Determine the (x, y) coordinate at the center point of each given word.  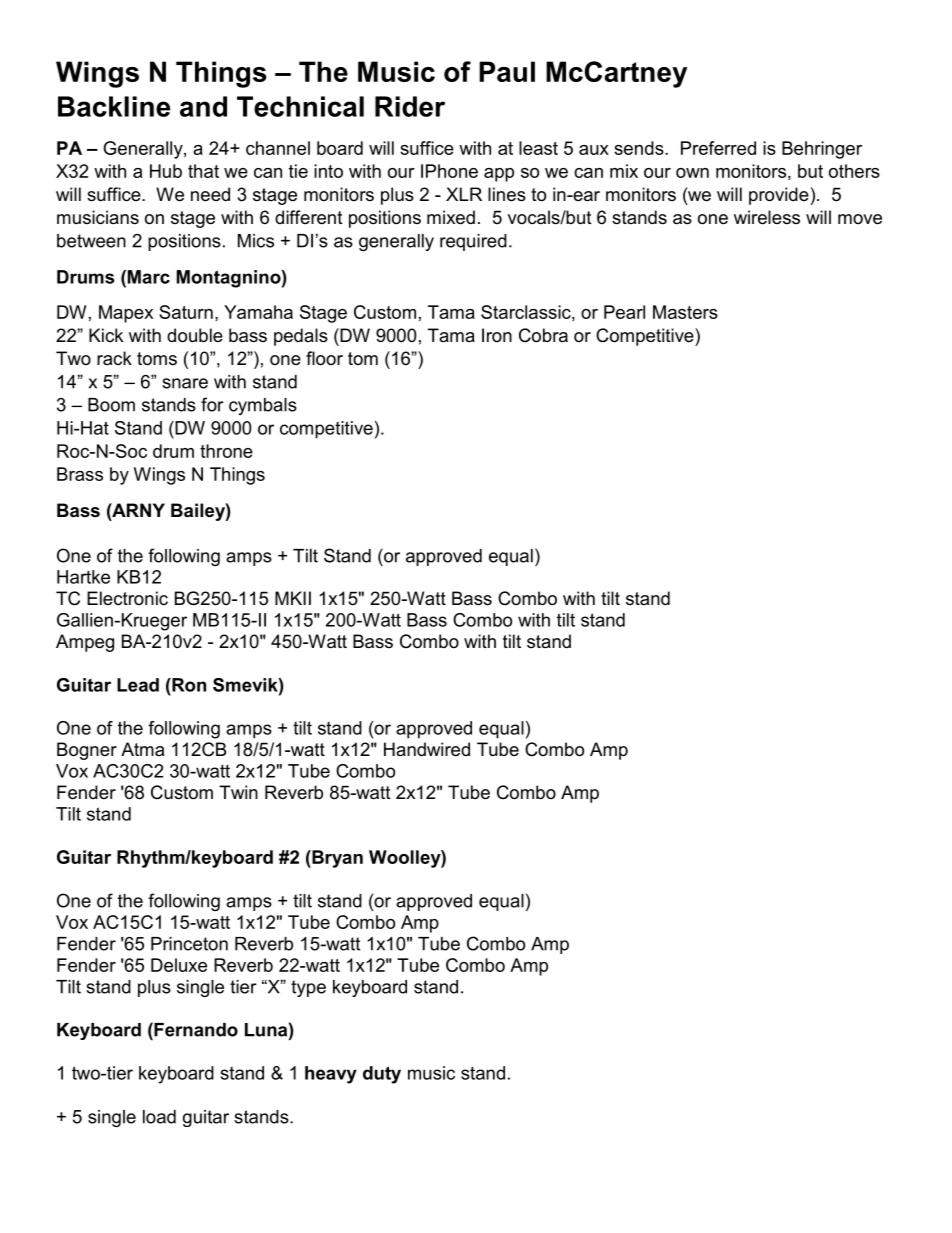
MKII (293, 598)
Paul (507, 71)
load (159, 1117)
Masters (685, 312)
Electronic (127, 598)
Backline (114, 106)
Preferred (718, 148)
